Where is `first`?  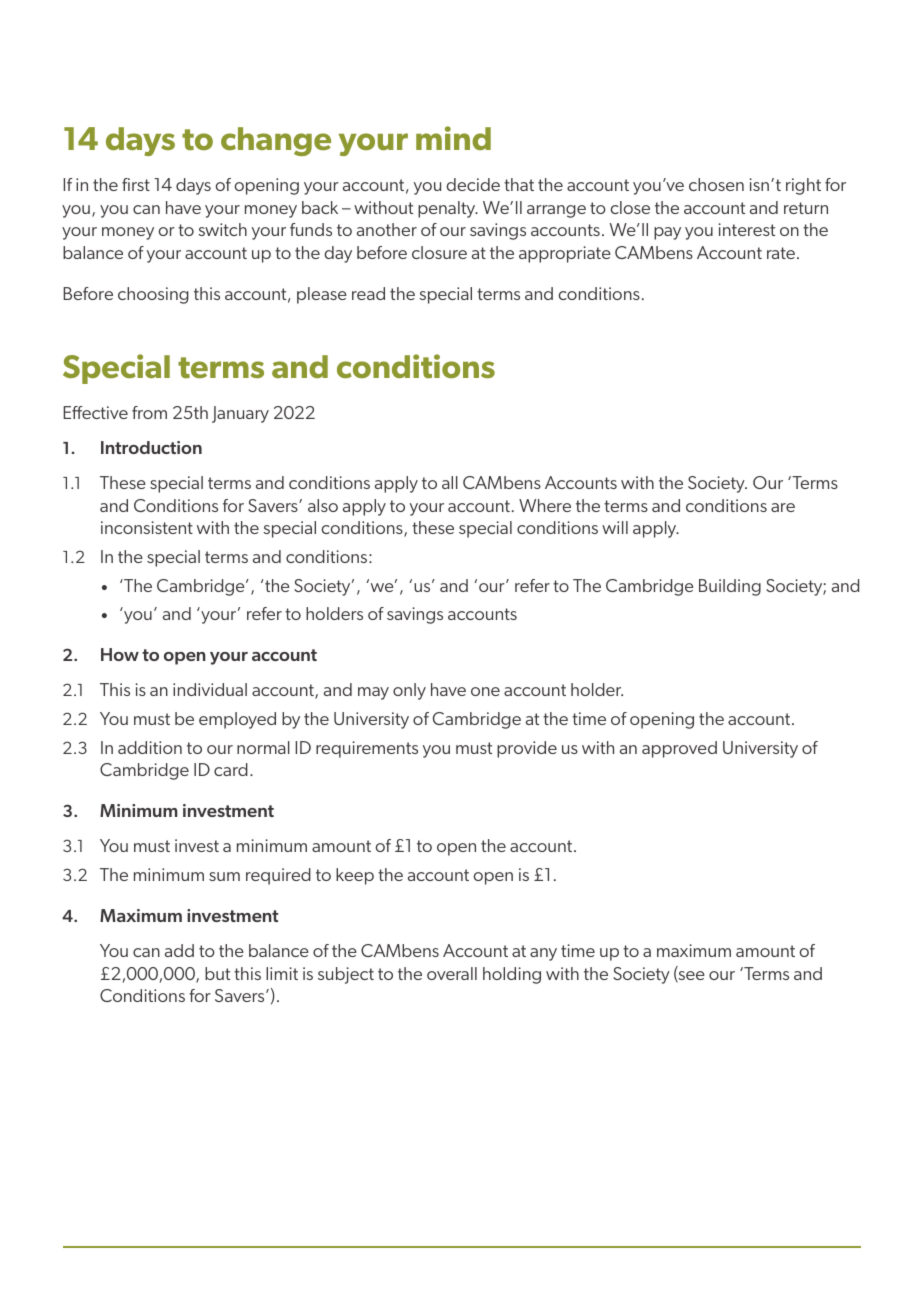 first is located at coordinates (136, 184).
